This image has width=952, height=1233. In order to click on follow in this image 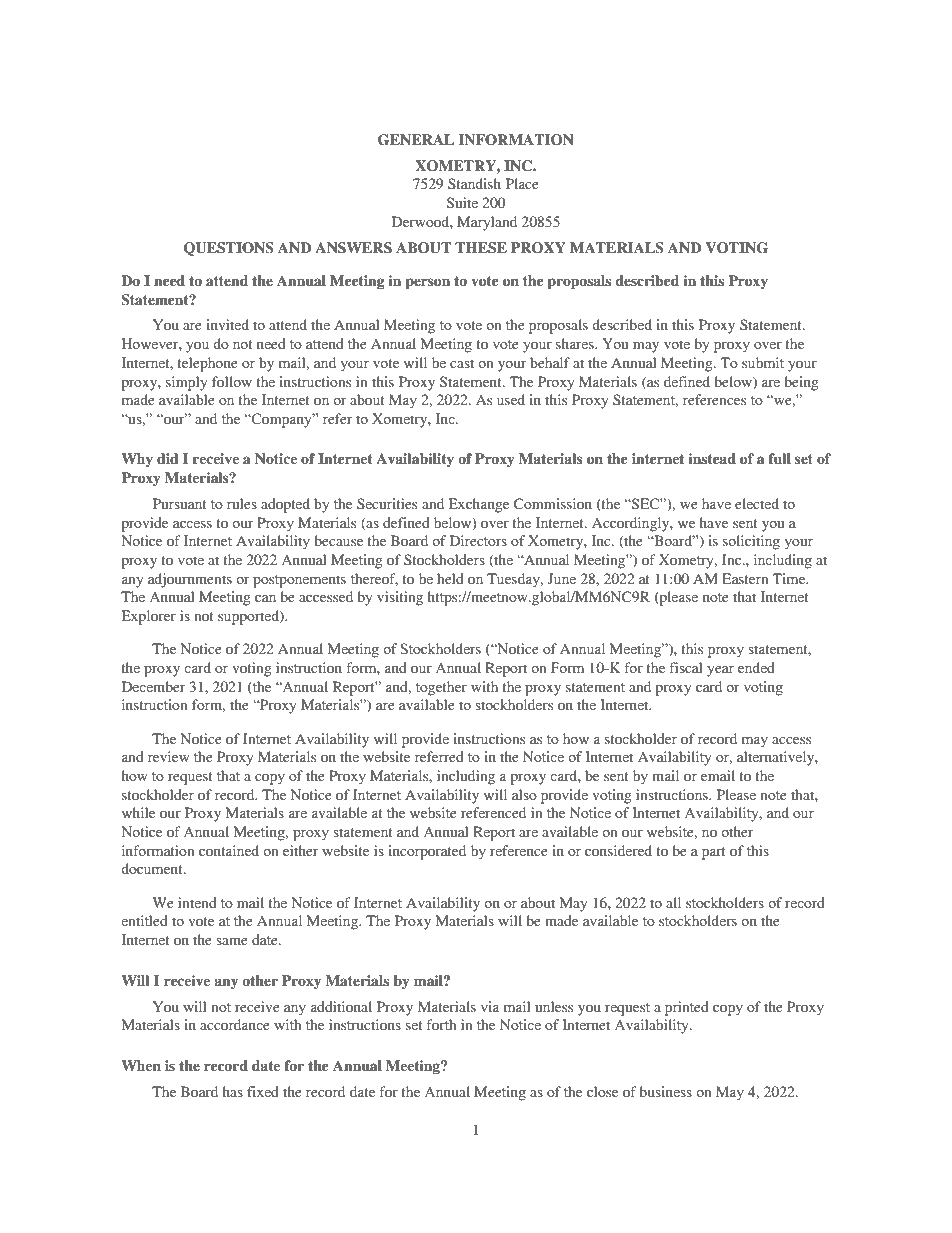, I will do `click(232, 381)`.
